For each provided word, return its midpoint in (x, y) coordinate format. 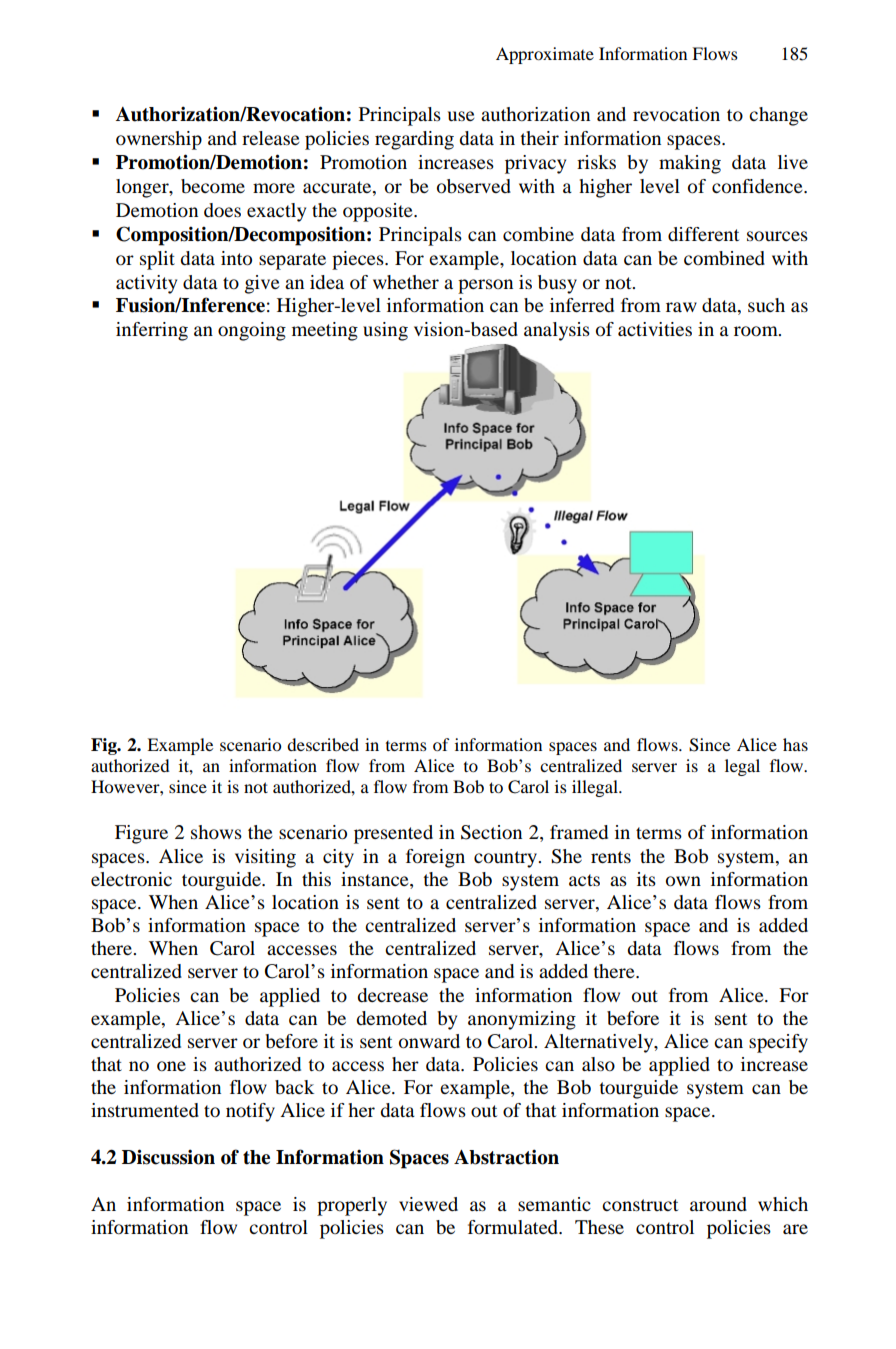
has (795, 744)
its (646, 879)
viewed (428, 1204)
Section (491, 832)
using (385, 331)
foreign (435, 858)
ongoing (252, 331)
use (461, 116)
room (757, 331)
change (778, 116)
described (323, 744)
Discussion (168, 1157)
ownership (159, 140)
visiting (265, 858)
